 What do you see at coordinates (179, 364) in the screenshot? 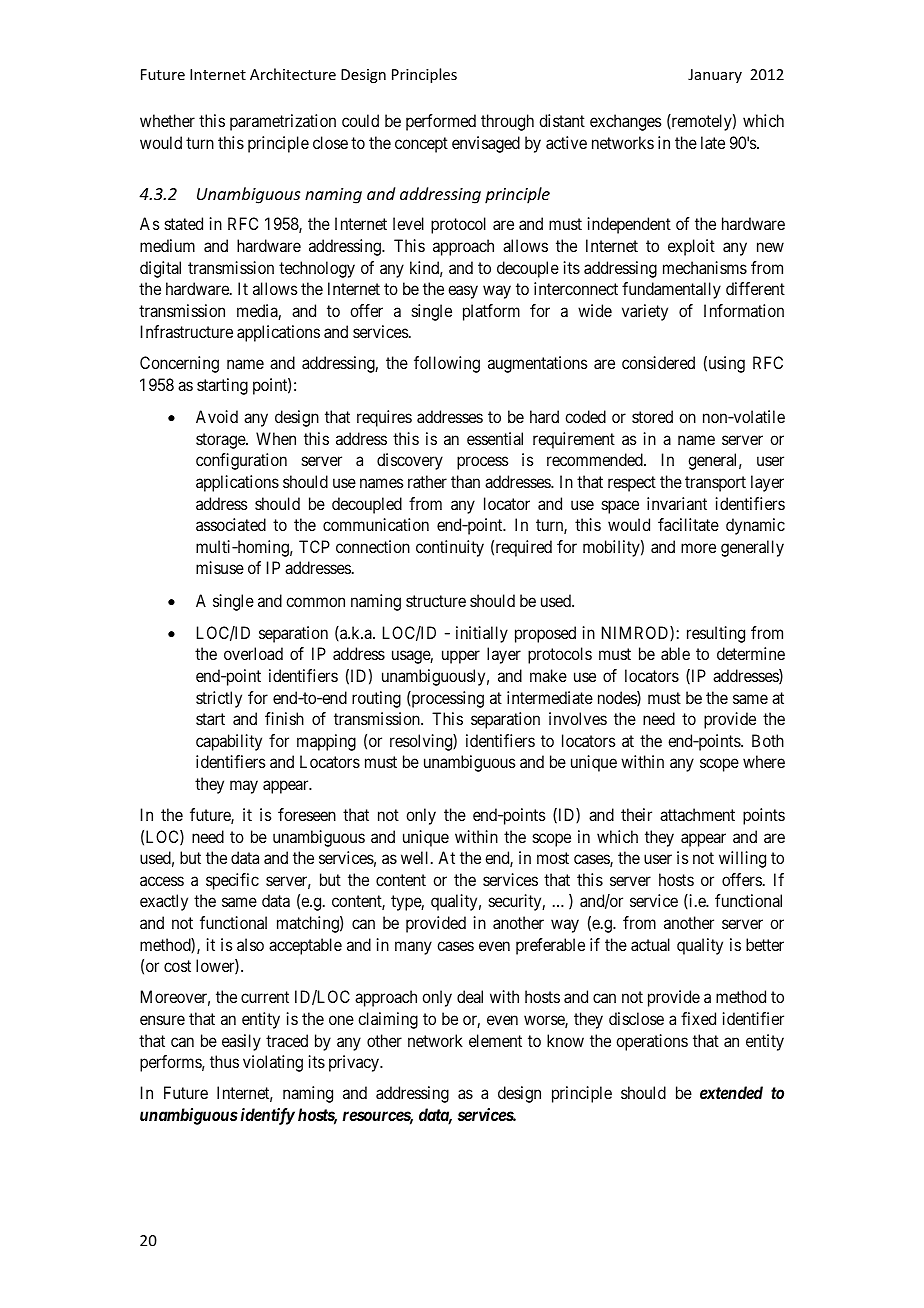
I see `Concerning` at bounding box center [179, 364].
